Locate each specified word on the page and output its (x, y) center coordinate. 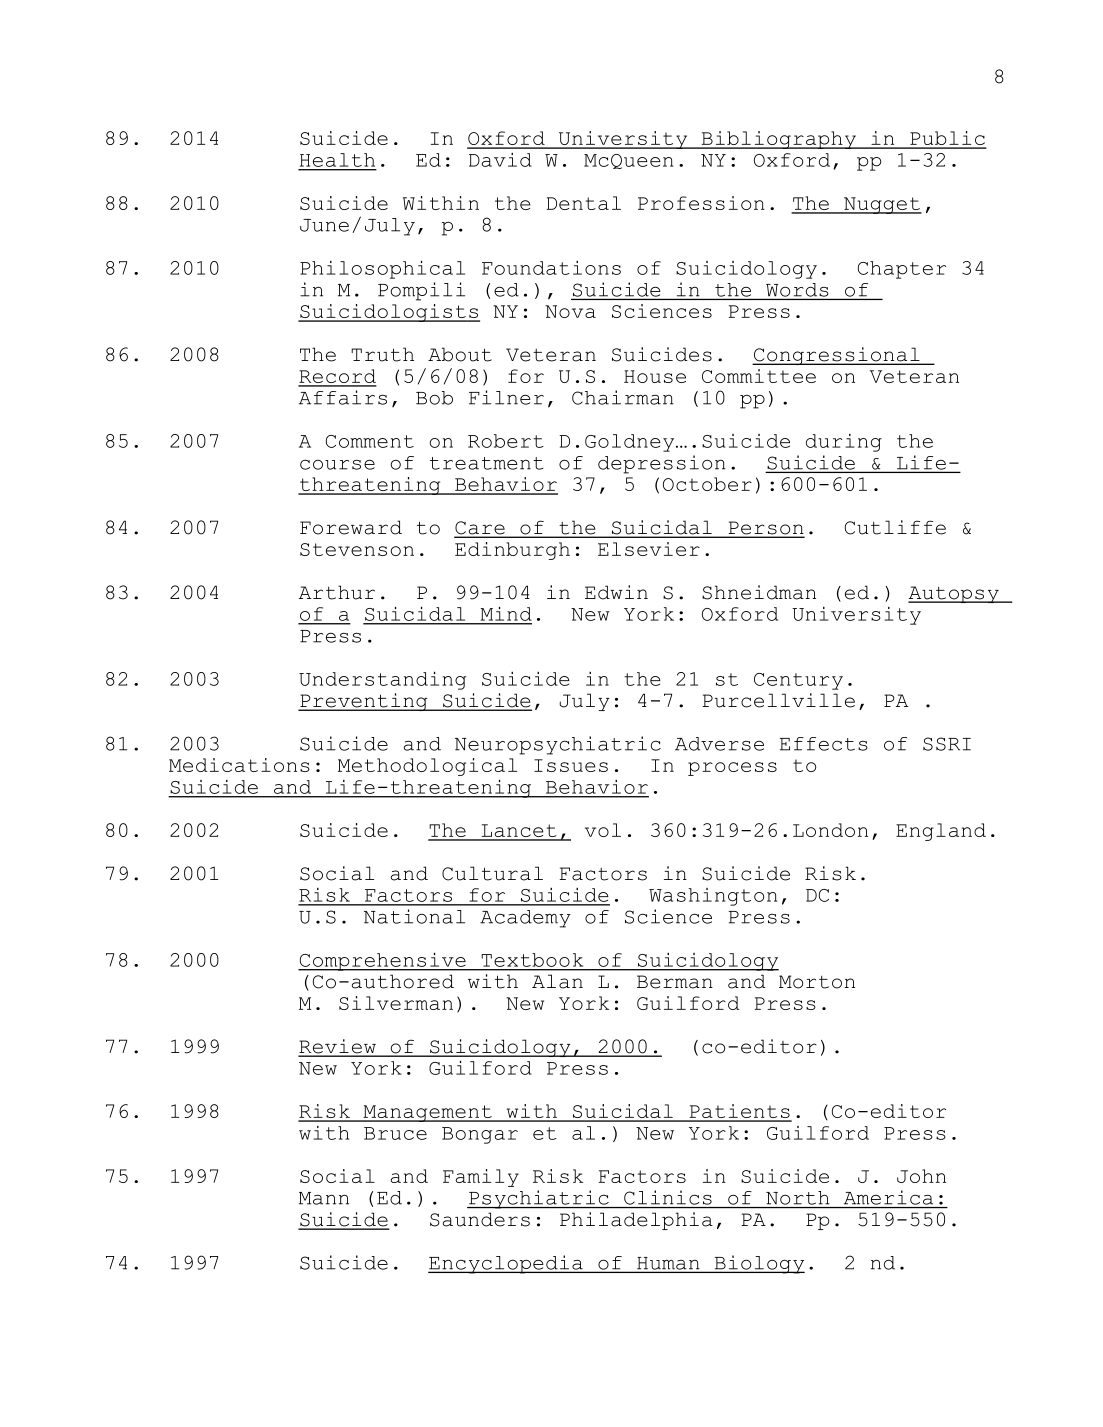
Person (765, 529)
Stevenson (357, 549)
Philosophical (382, 270)
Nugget (882, 205)
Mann (324, 1198)
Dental (584, 203)
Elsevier (649, 549)
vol (603, 830)
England (941, 832)
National (414, 916)
